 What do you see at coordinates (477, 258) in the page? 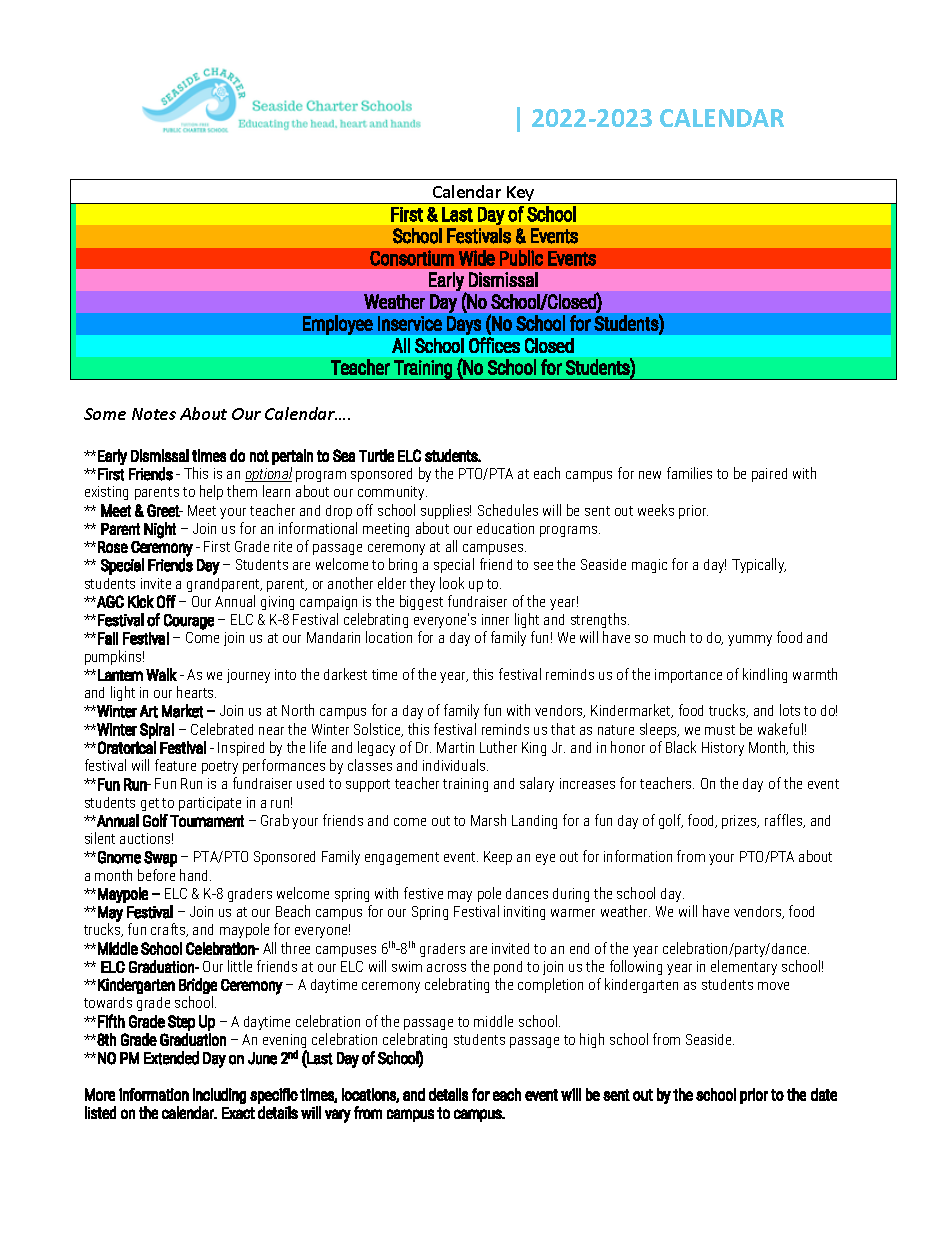
I see `Wide` at bounding box center [477, 258].
